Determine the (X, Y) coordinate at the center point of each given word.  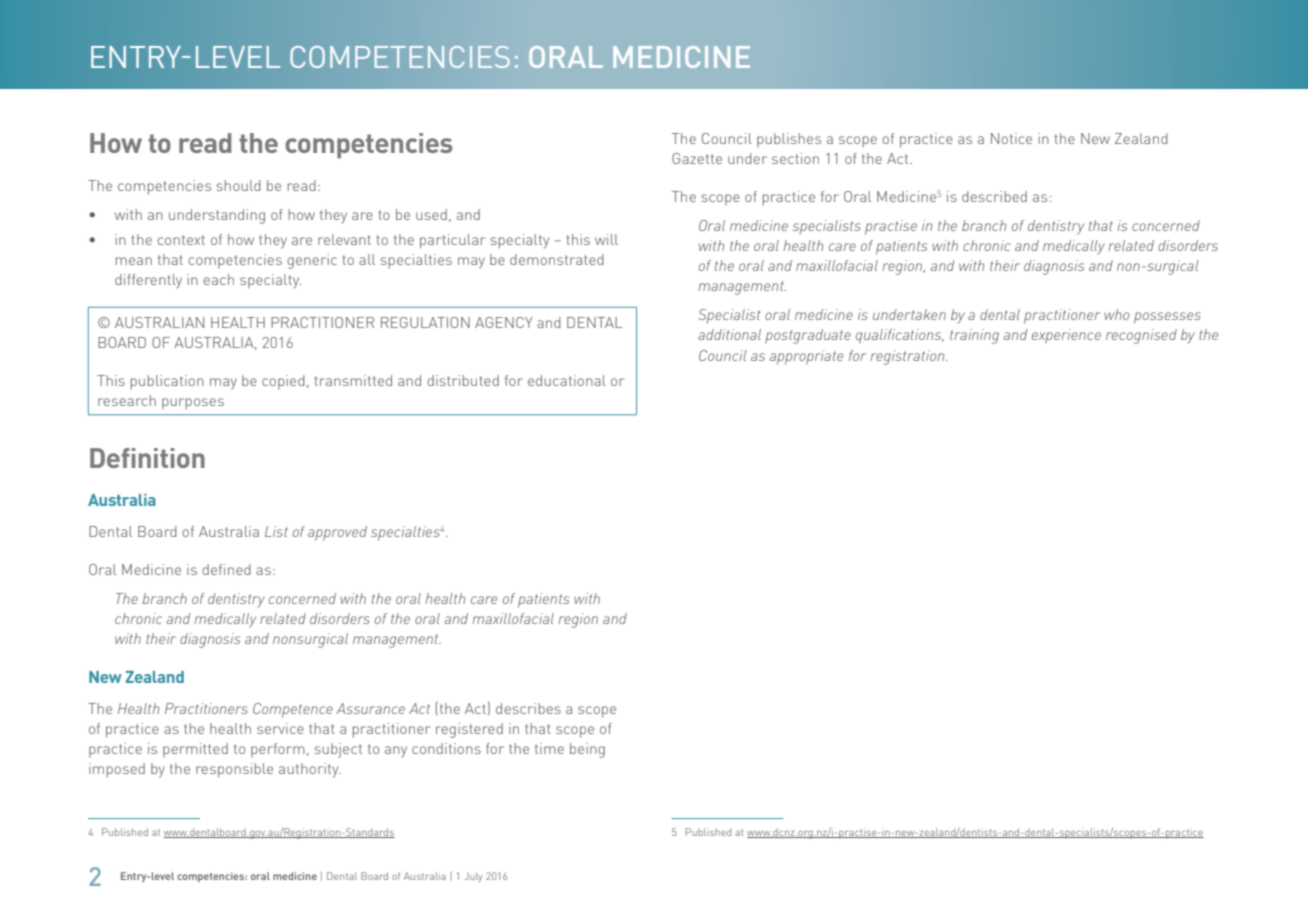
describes (528, 708)
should (239, 185)
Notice (1011, 138)
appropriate (806, 357)
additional (729, 334)
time (549, 748)
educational (567, 380)
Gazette (697, 158)
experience (1066, 336)
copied (283, 382)
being (587, 750)
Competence (293, 710)
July (473, 877)
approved (337, 533)
